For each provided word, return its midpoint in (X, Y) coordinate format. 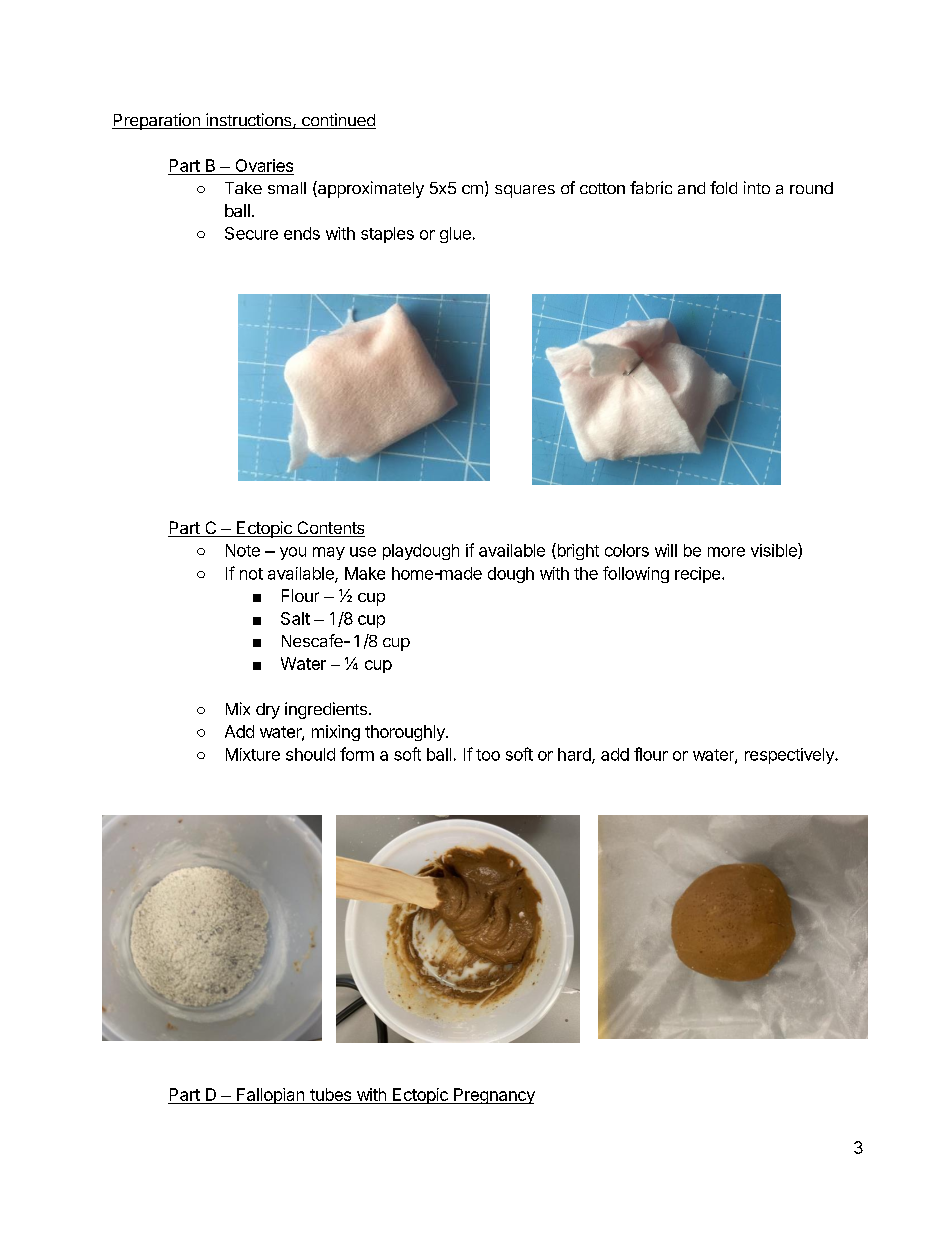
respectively (790, 756)
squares (525, 191)
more (726, 552)
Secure (251, 233)
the (586, 573)
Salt (295, 618)
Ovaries (264, 165)
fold (723, 187)
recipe (699, 575)
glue (455, 235)
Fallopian (270, 1096)
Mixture (253, 754)
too (488, 755)
